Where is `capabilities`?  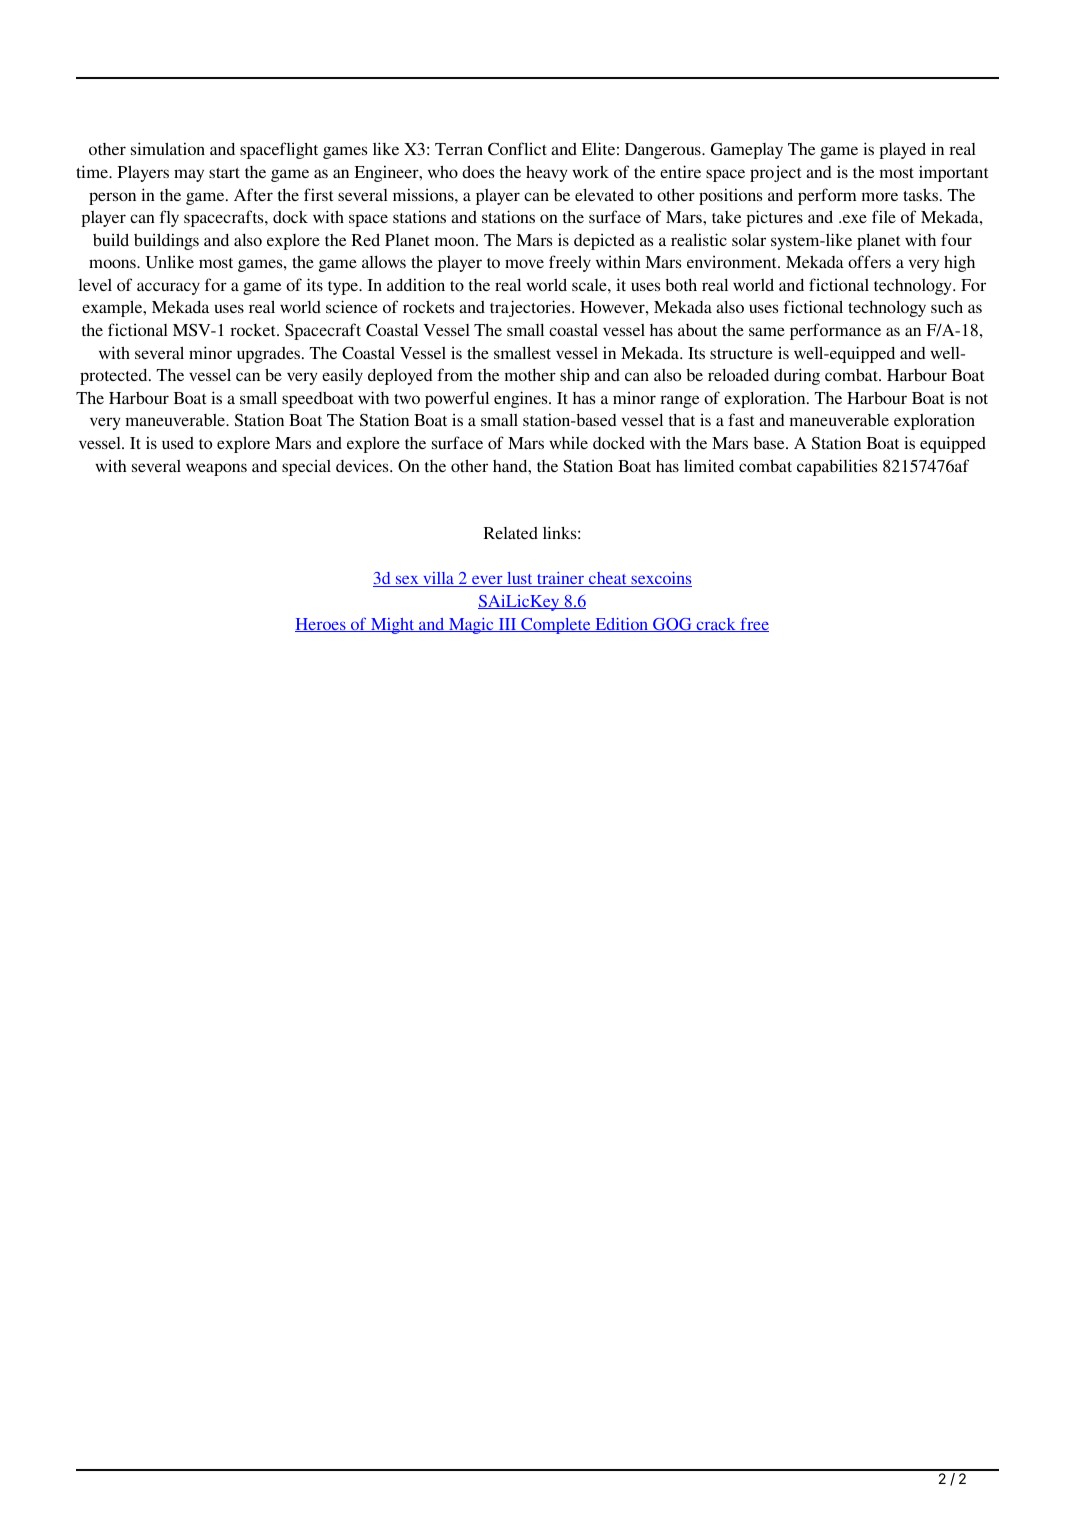 capabilities is located at coordinates (837, 467).
